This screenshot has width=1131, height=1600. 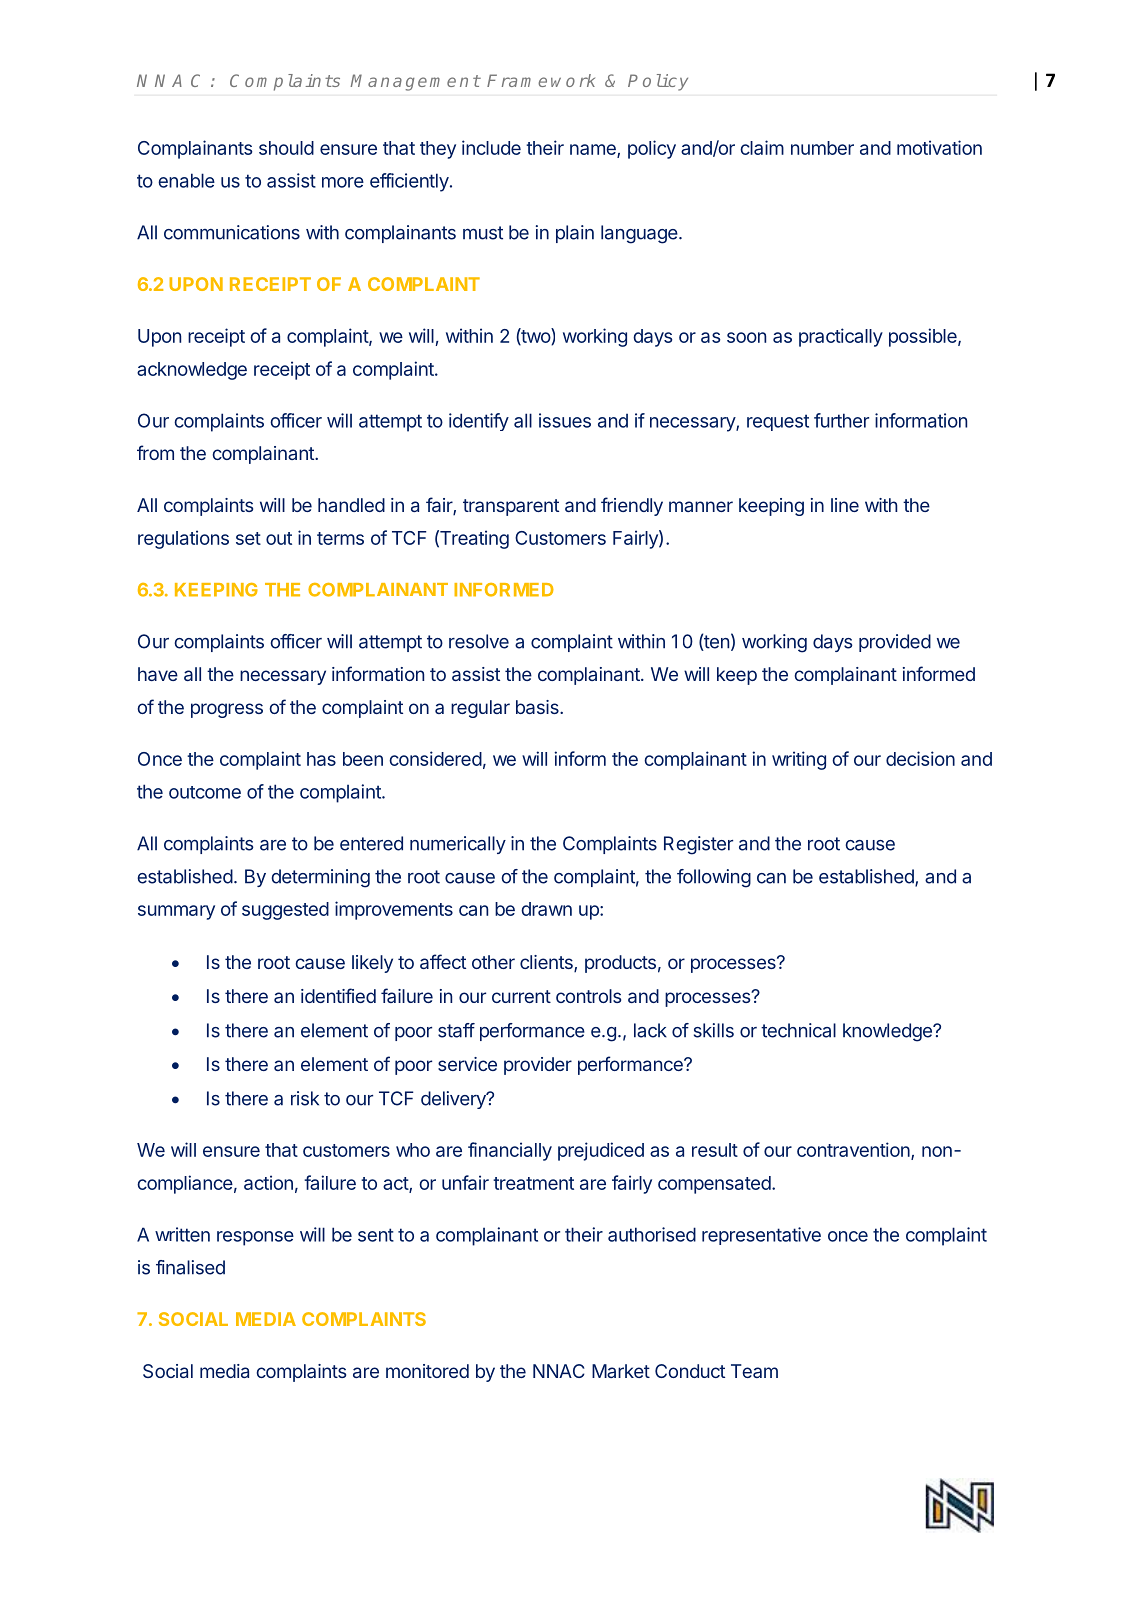 I want to click on transparent, so click(x=511, y=507).
